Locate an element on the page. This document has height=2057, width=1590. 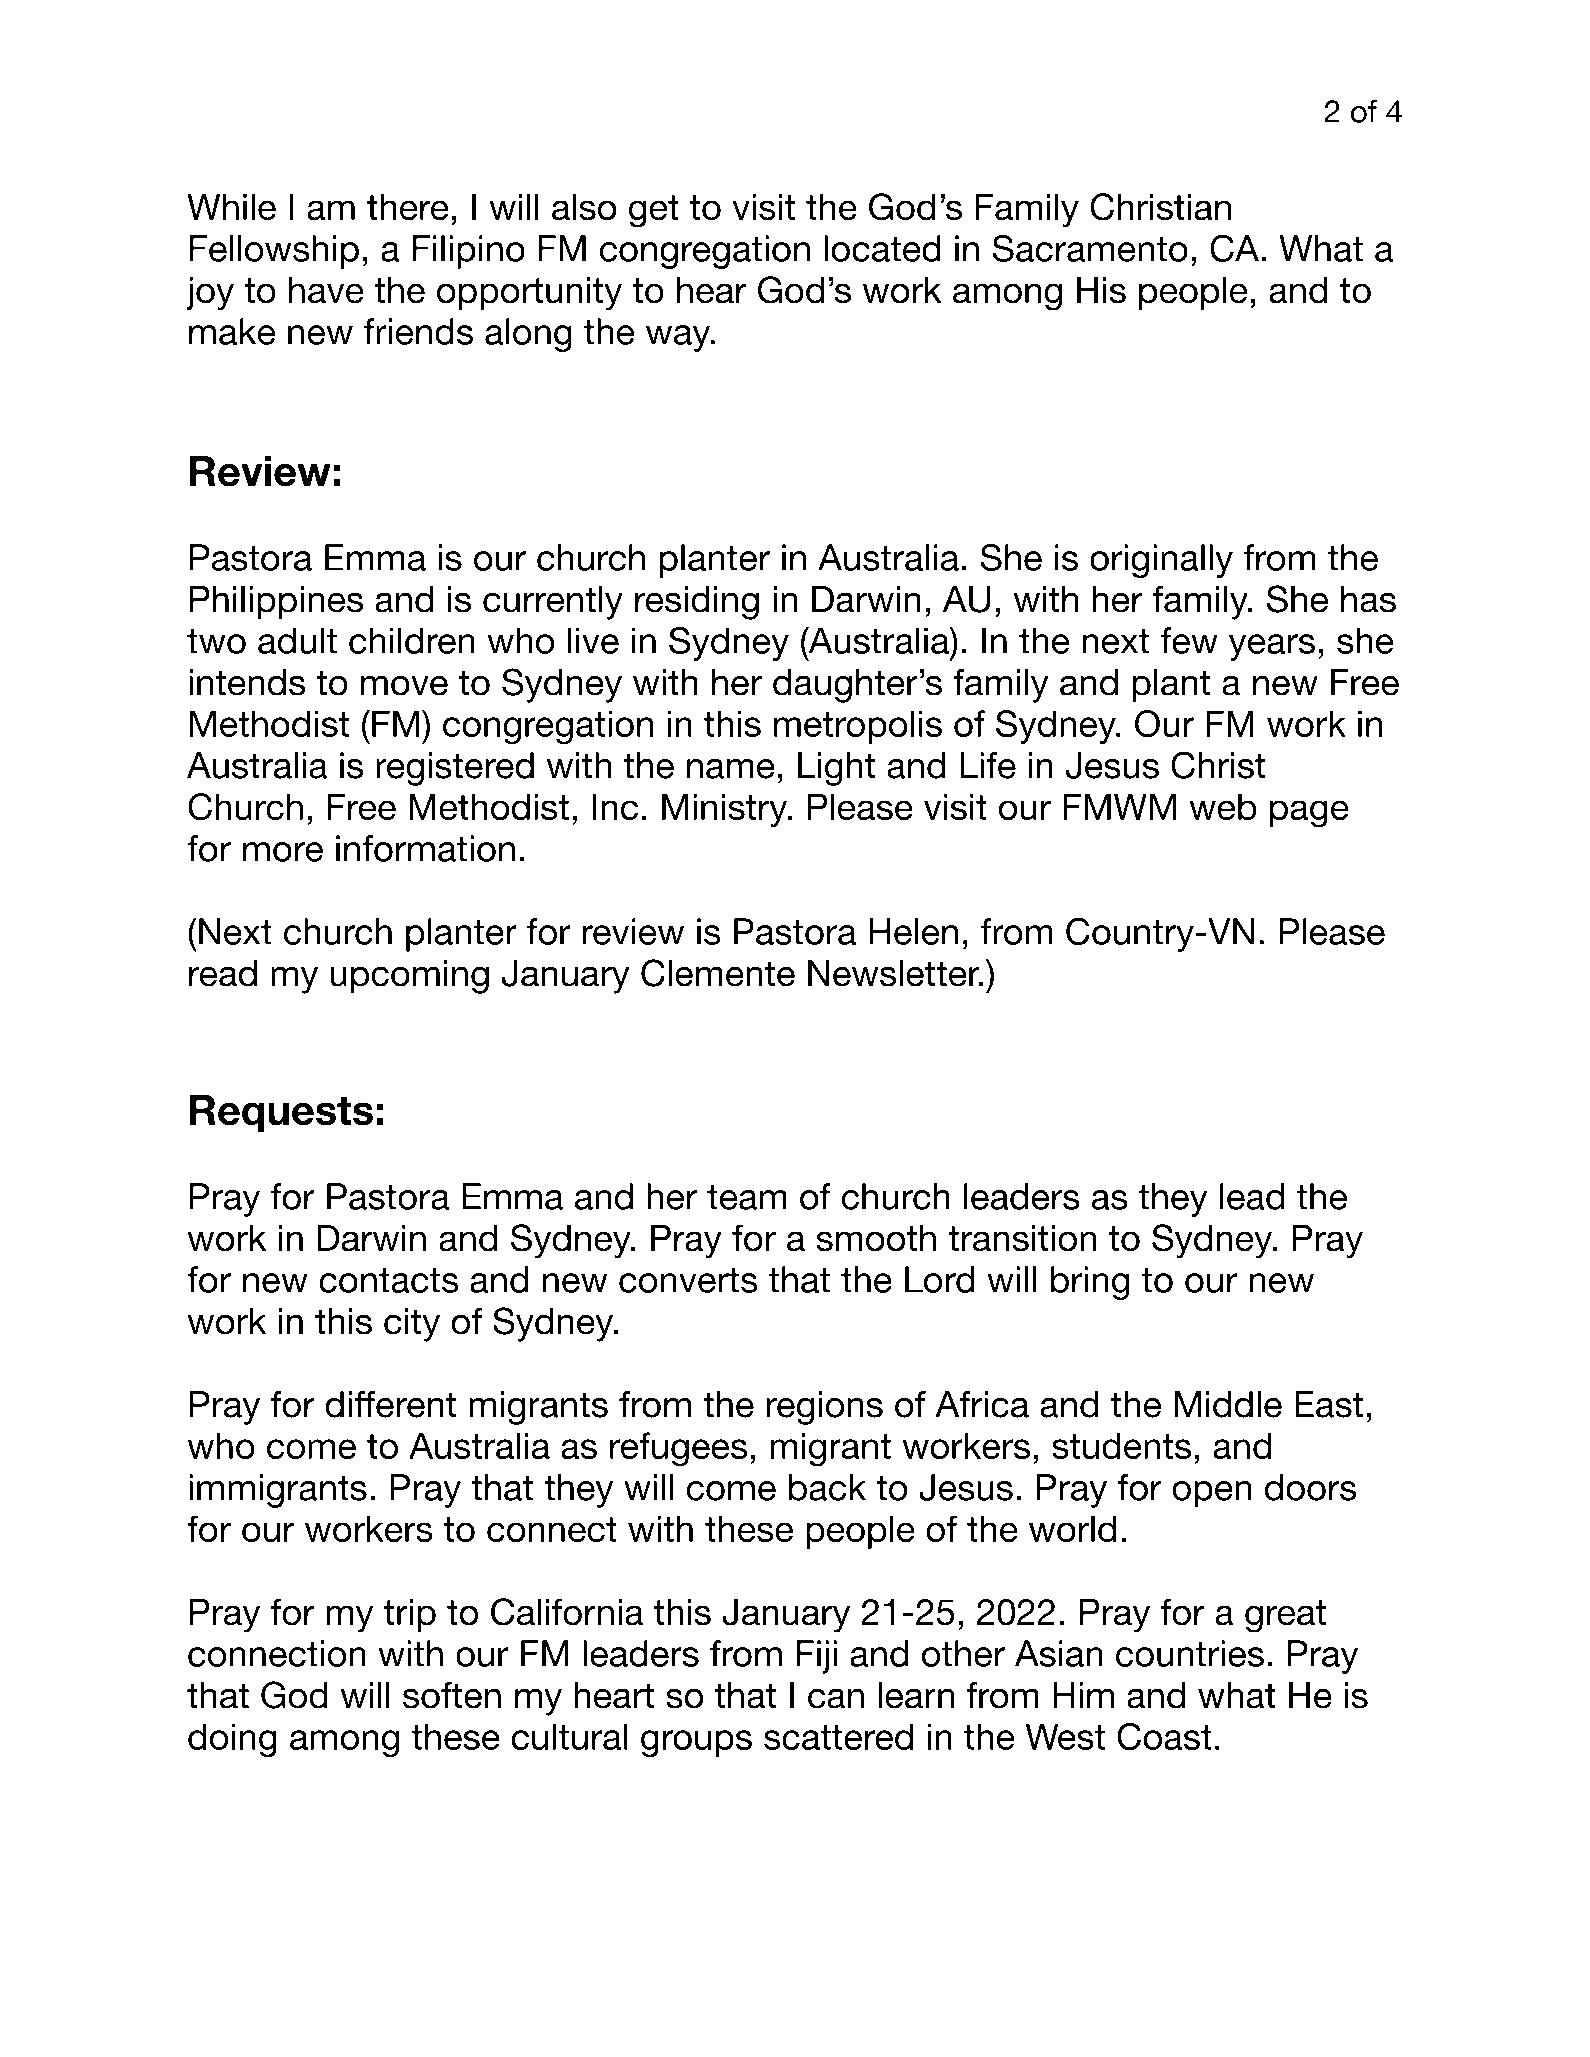
Middle is located at coordinates (1228, 1404).
